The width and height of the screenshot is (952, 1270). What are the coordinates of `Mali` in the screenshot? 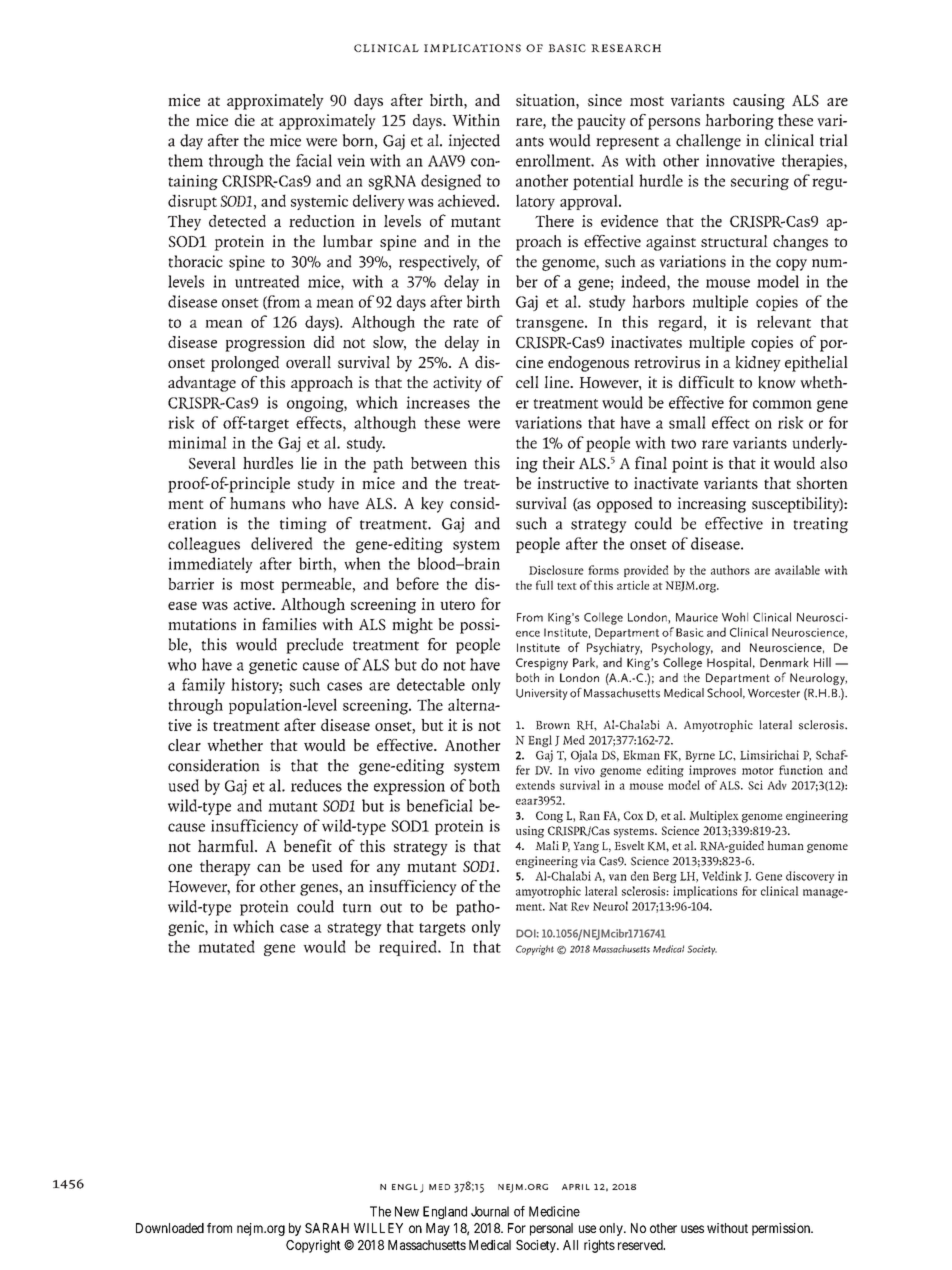 It's located at (547, 845).
